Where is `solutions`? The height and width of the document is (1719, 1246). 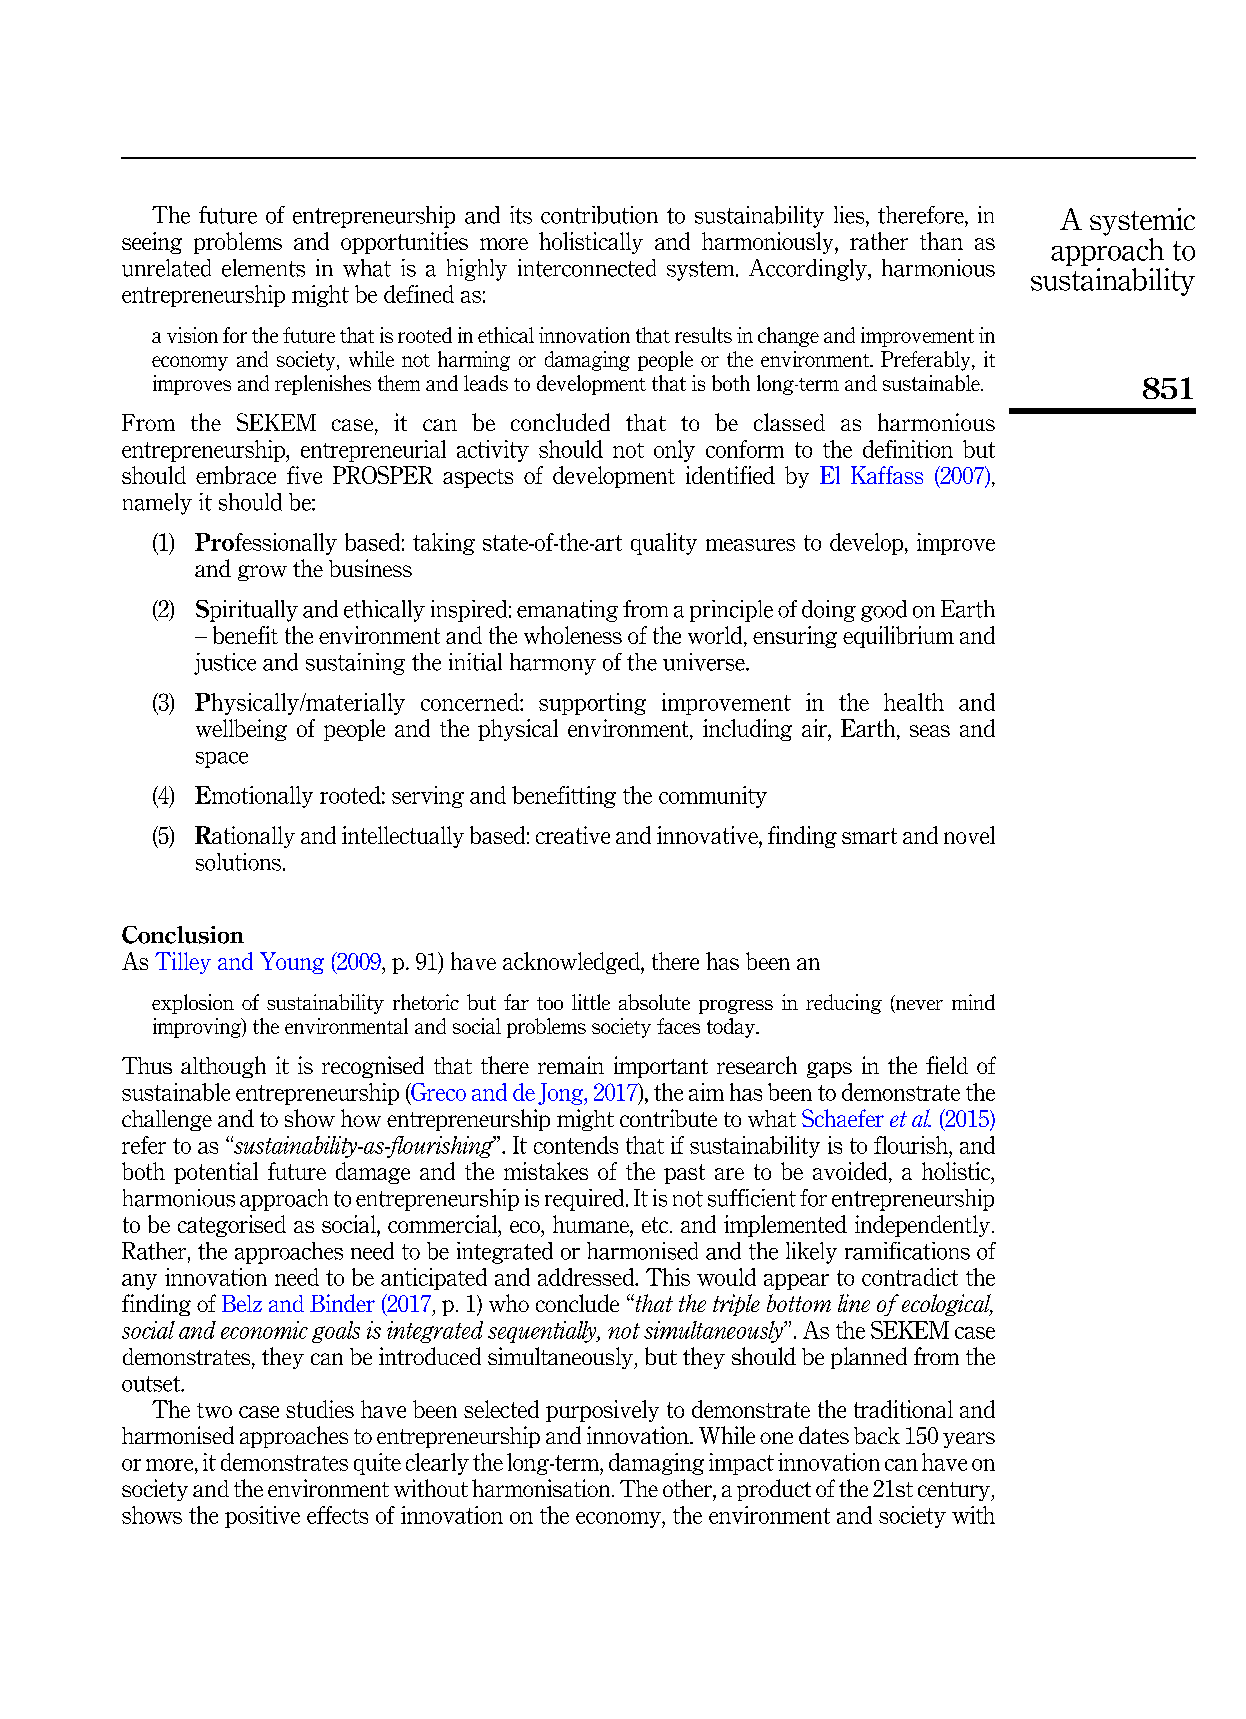 solutions is located at coordinates (238, 862).
